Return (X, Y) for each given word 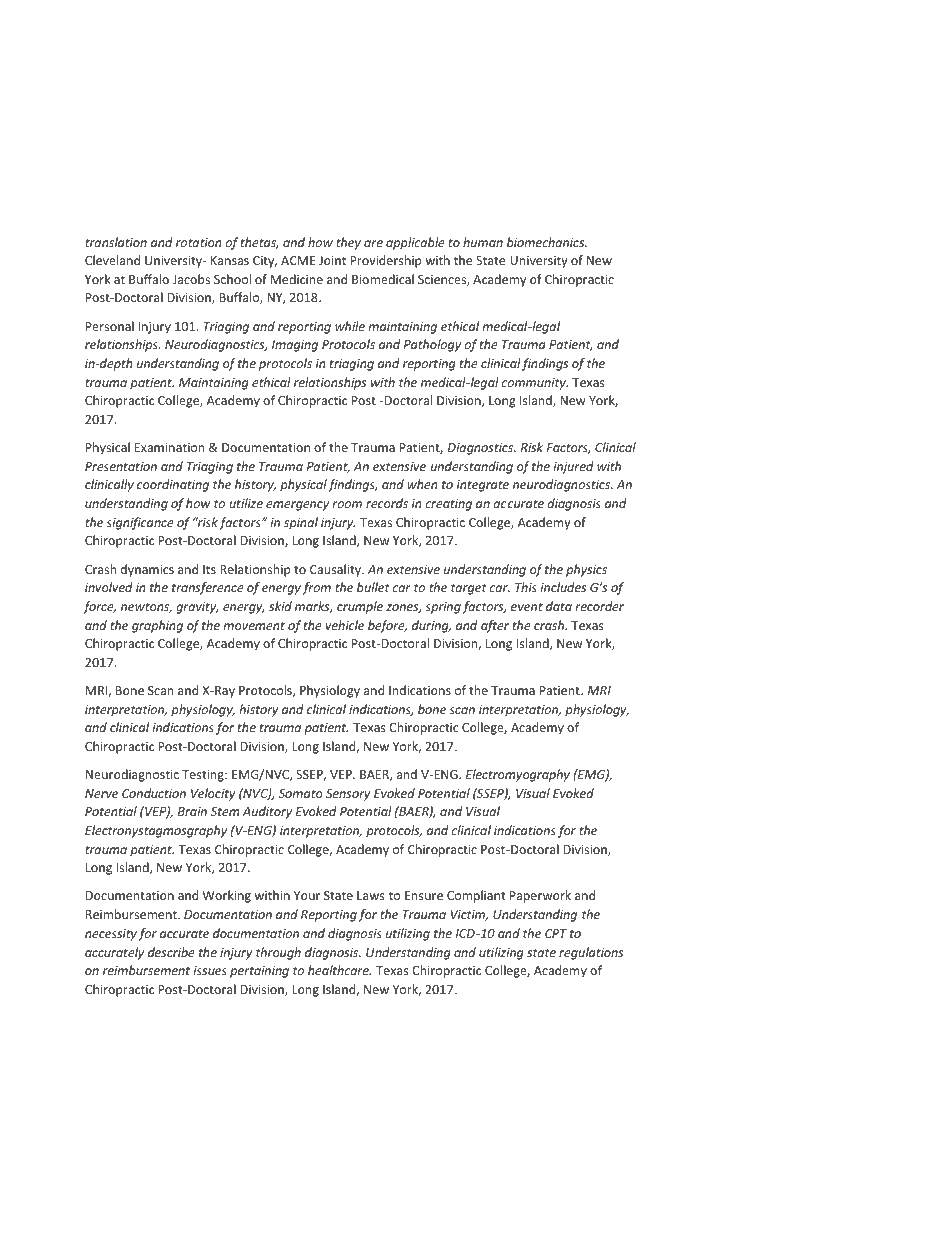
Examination (169, 447)
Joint (332, 260)
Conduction (154, 793)
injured (573, 467)
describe (171, 952)
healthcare (339, 970)
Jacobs (191, 279)
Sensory (348, 795)
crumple (360, 607)
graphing (157, 626)
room (347, 504)
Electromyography (518, 775)
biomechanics (547, 242)
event (527, 606)
